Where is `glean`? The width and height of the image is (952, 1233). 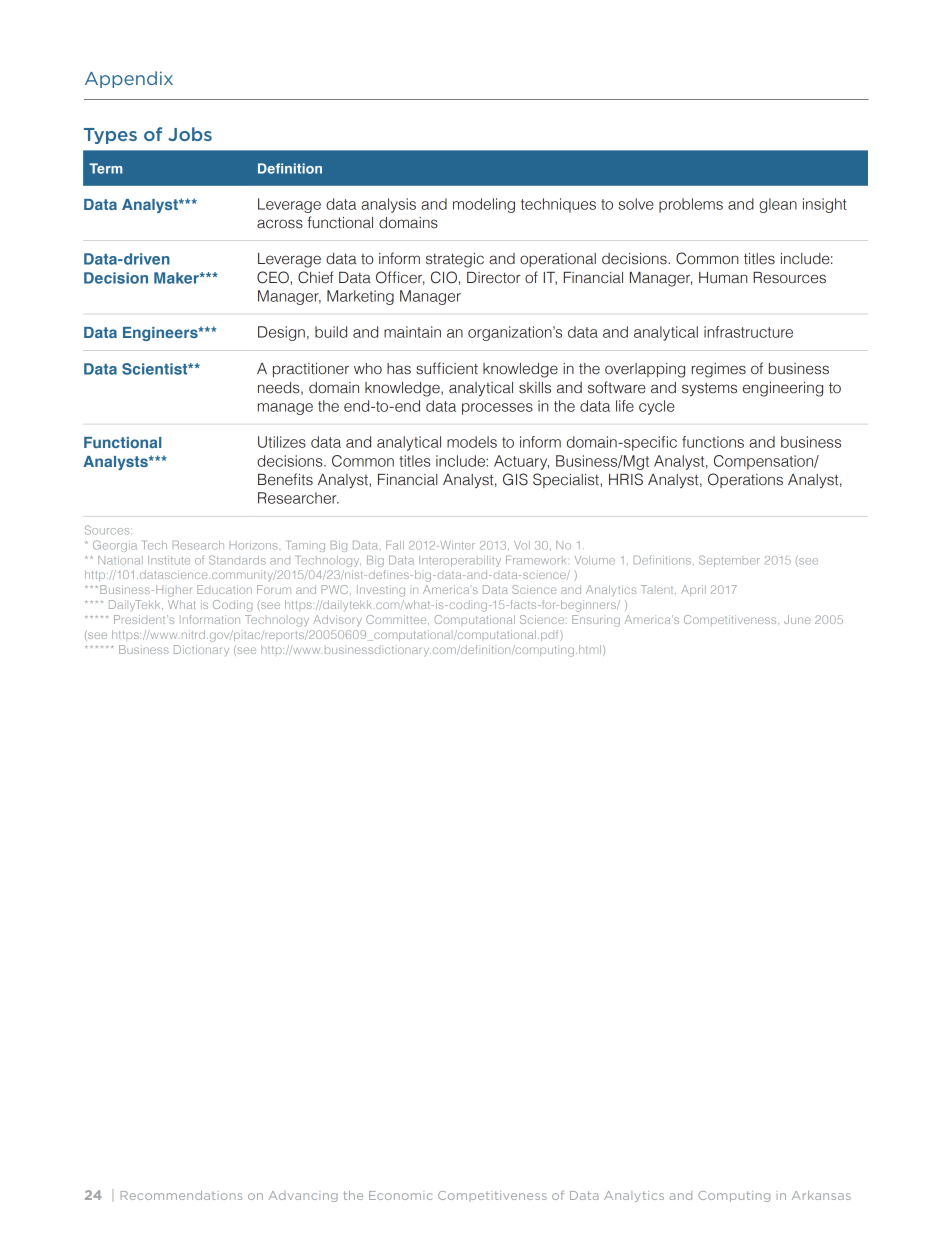 glean is located at coordinates (778, 205).
